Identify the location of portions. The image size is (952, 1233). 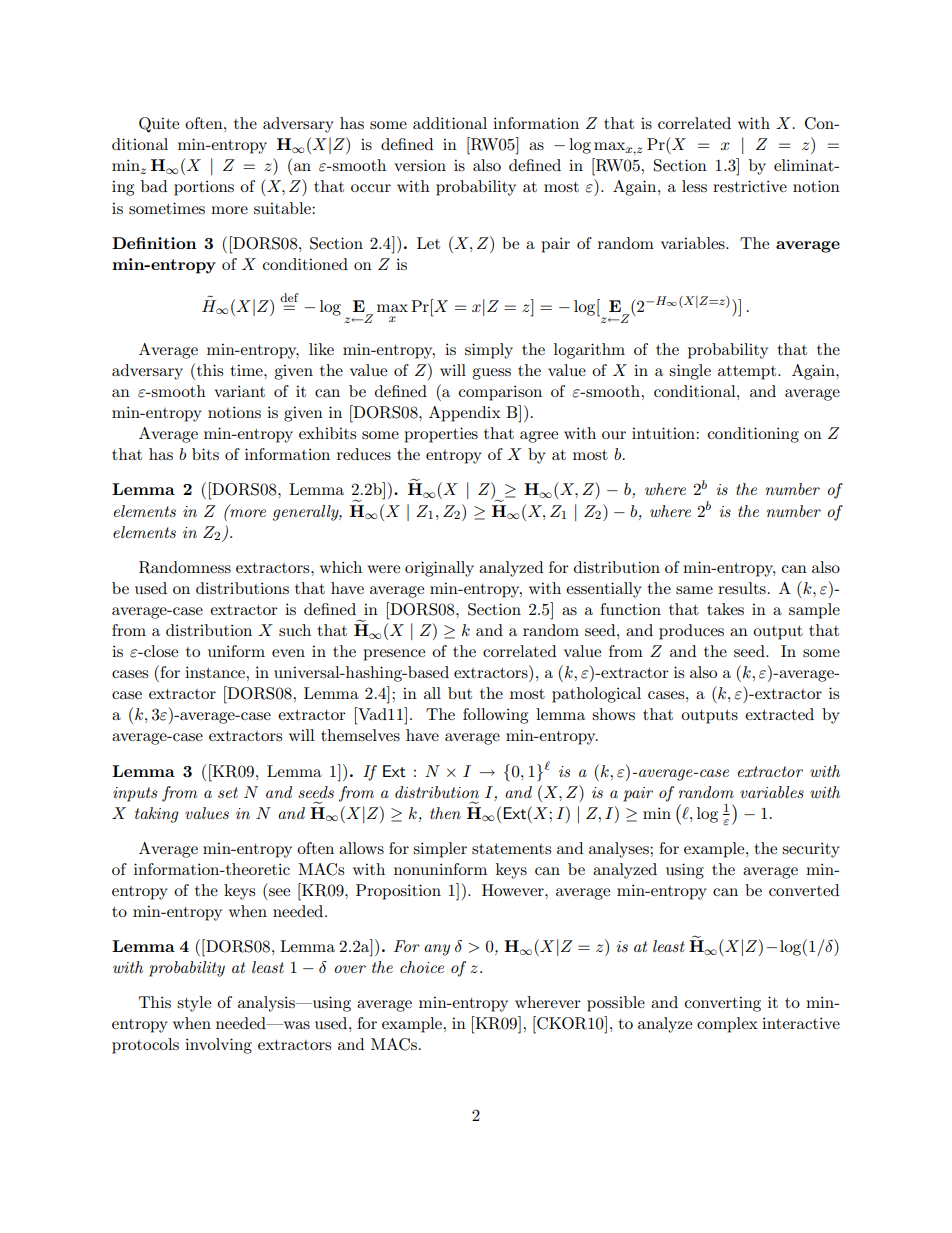
(204, 188).
